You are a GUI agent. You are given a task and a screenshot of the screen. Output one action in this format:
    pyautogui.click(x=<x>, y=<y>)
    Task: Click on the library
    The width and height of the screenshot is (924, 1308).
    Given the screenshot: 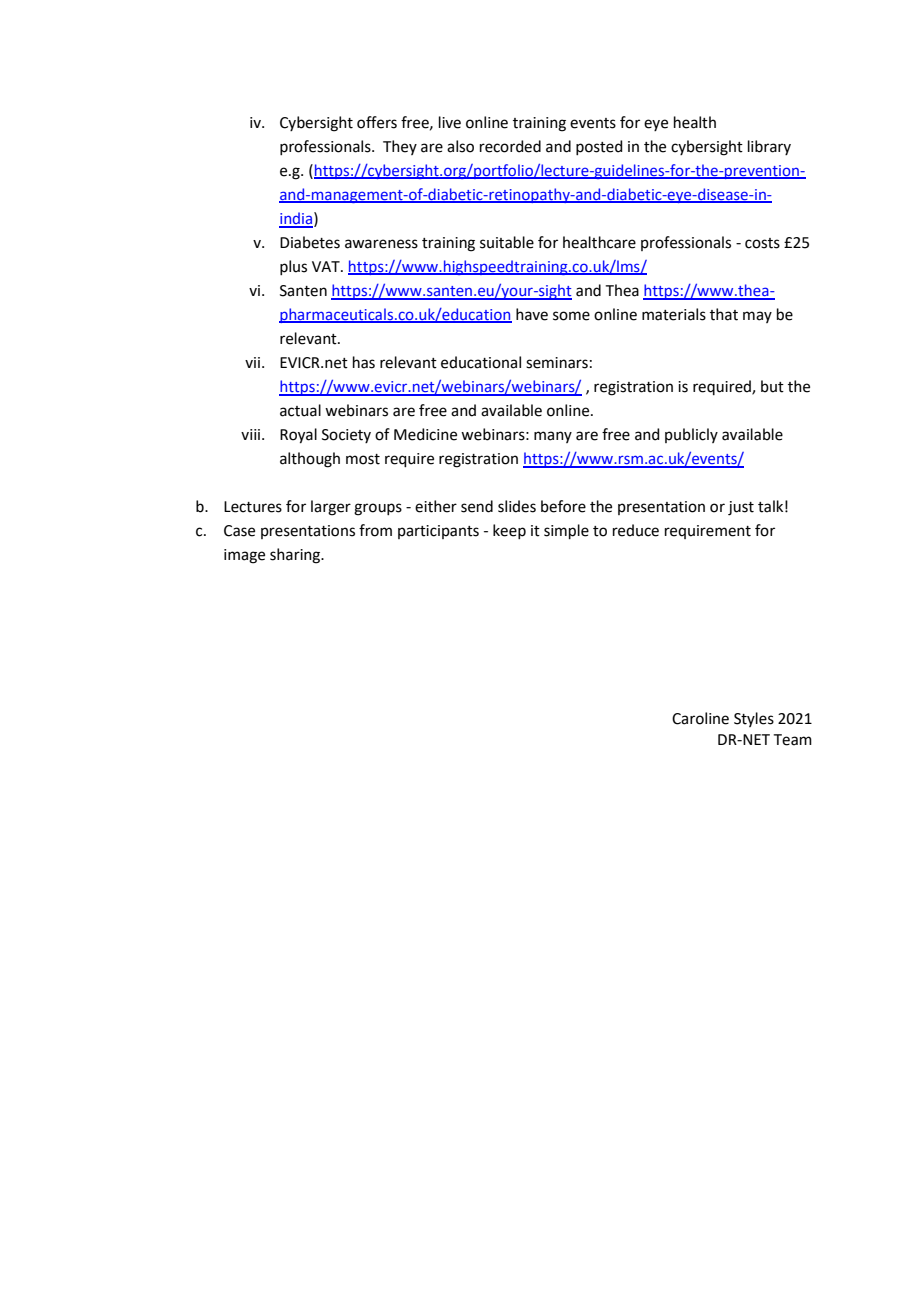 What is the action you would take?
    pyautogui.click(x=769, y=147)
